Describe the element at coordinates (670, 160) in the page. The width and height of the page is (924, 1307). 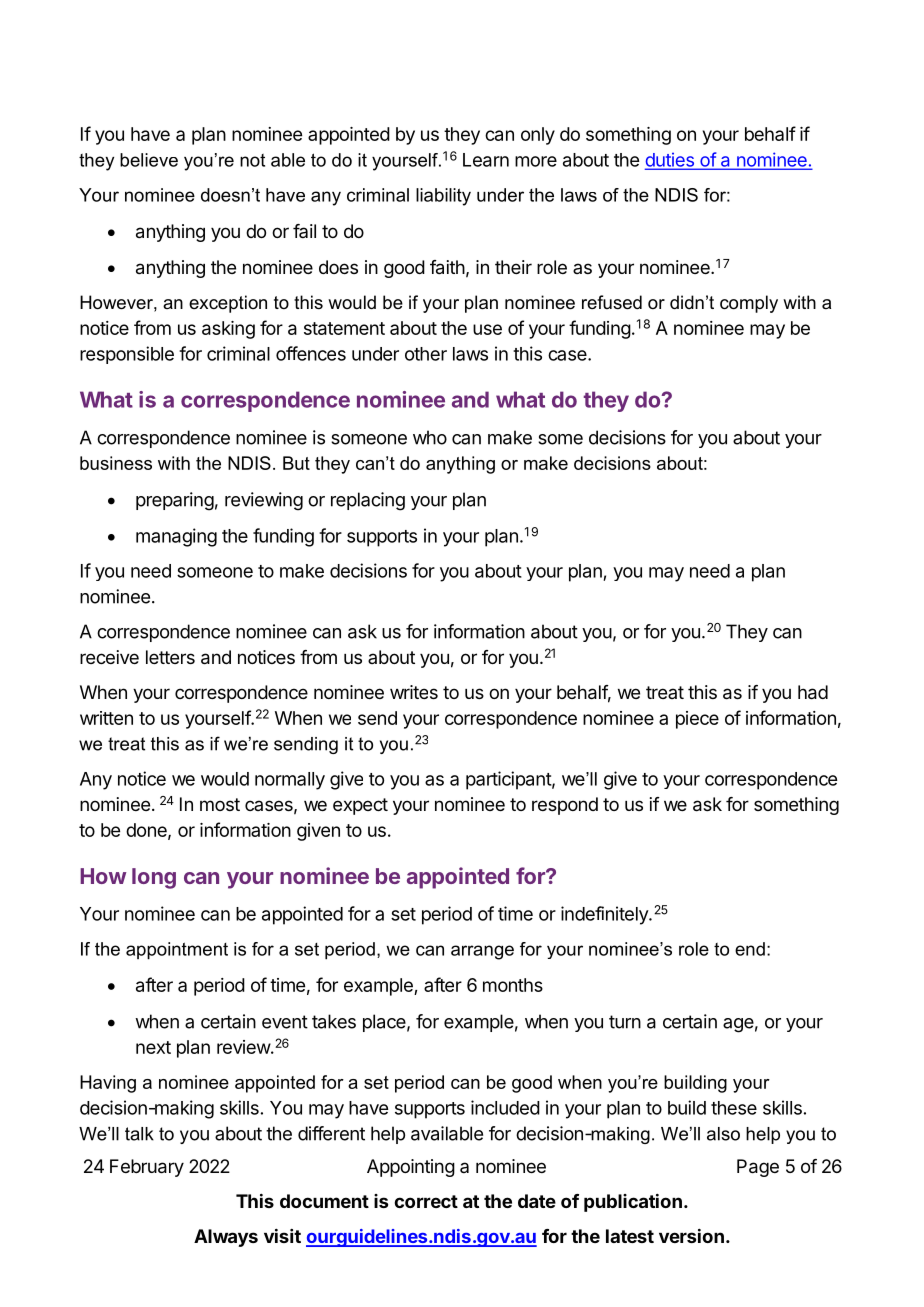
I see `duties` at that location.
